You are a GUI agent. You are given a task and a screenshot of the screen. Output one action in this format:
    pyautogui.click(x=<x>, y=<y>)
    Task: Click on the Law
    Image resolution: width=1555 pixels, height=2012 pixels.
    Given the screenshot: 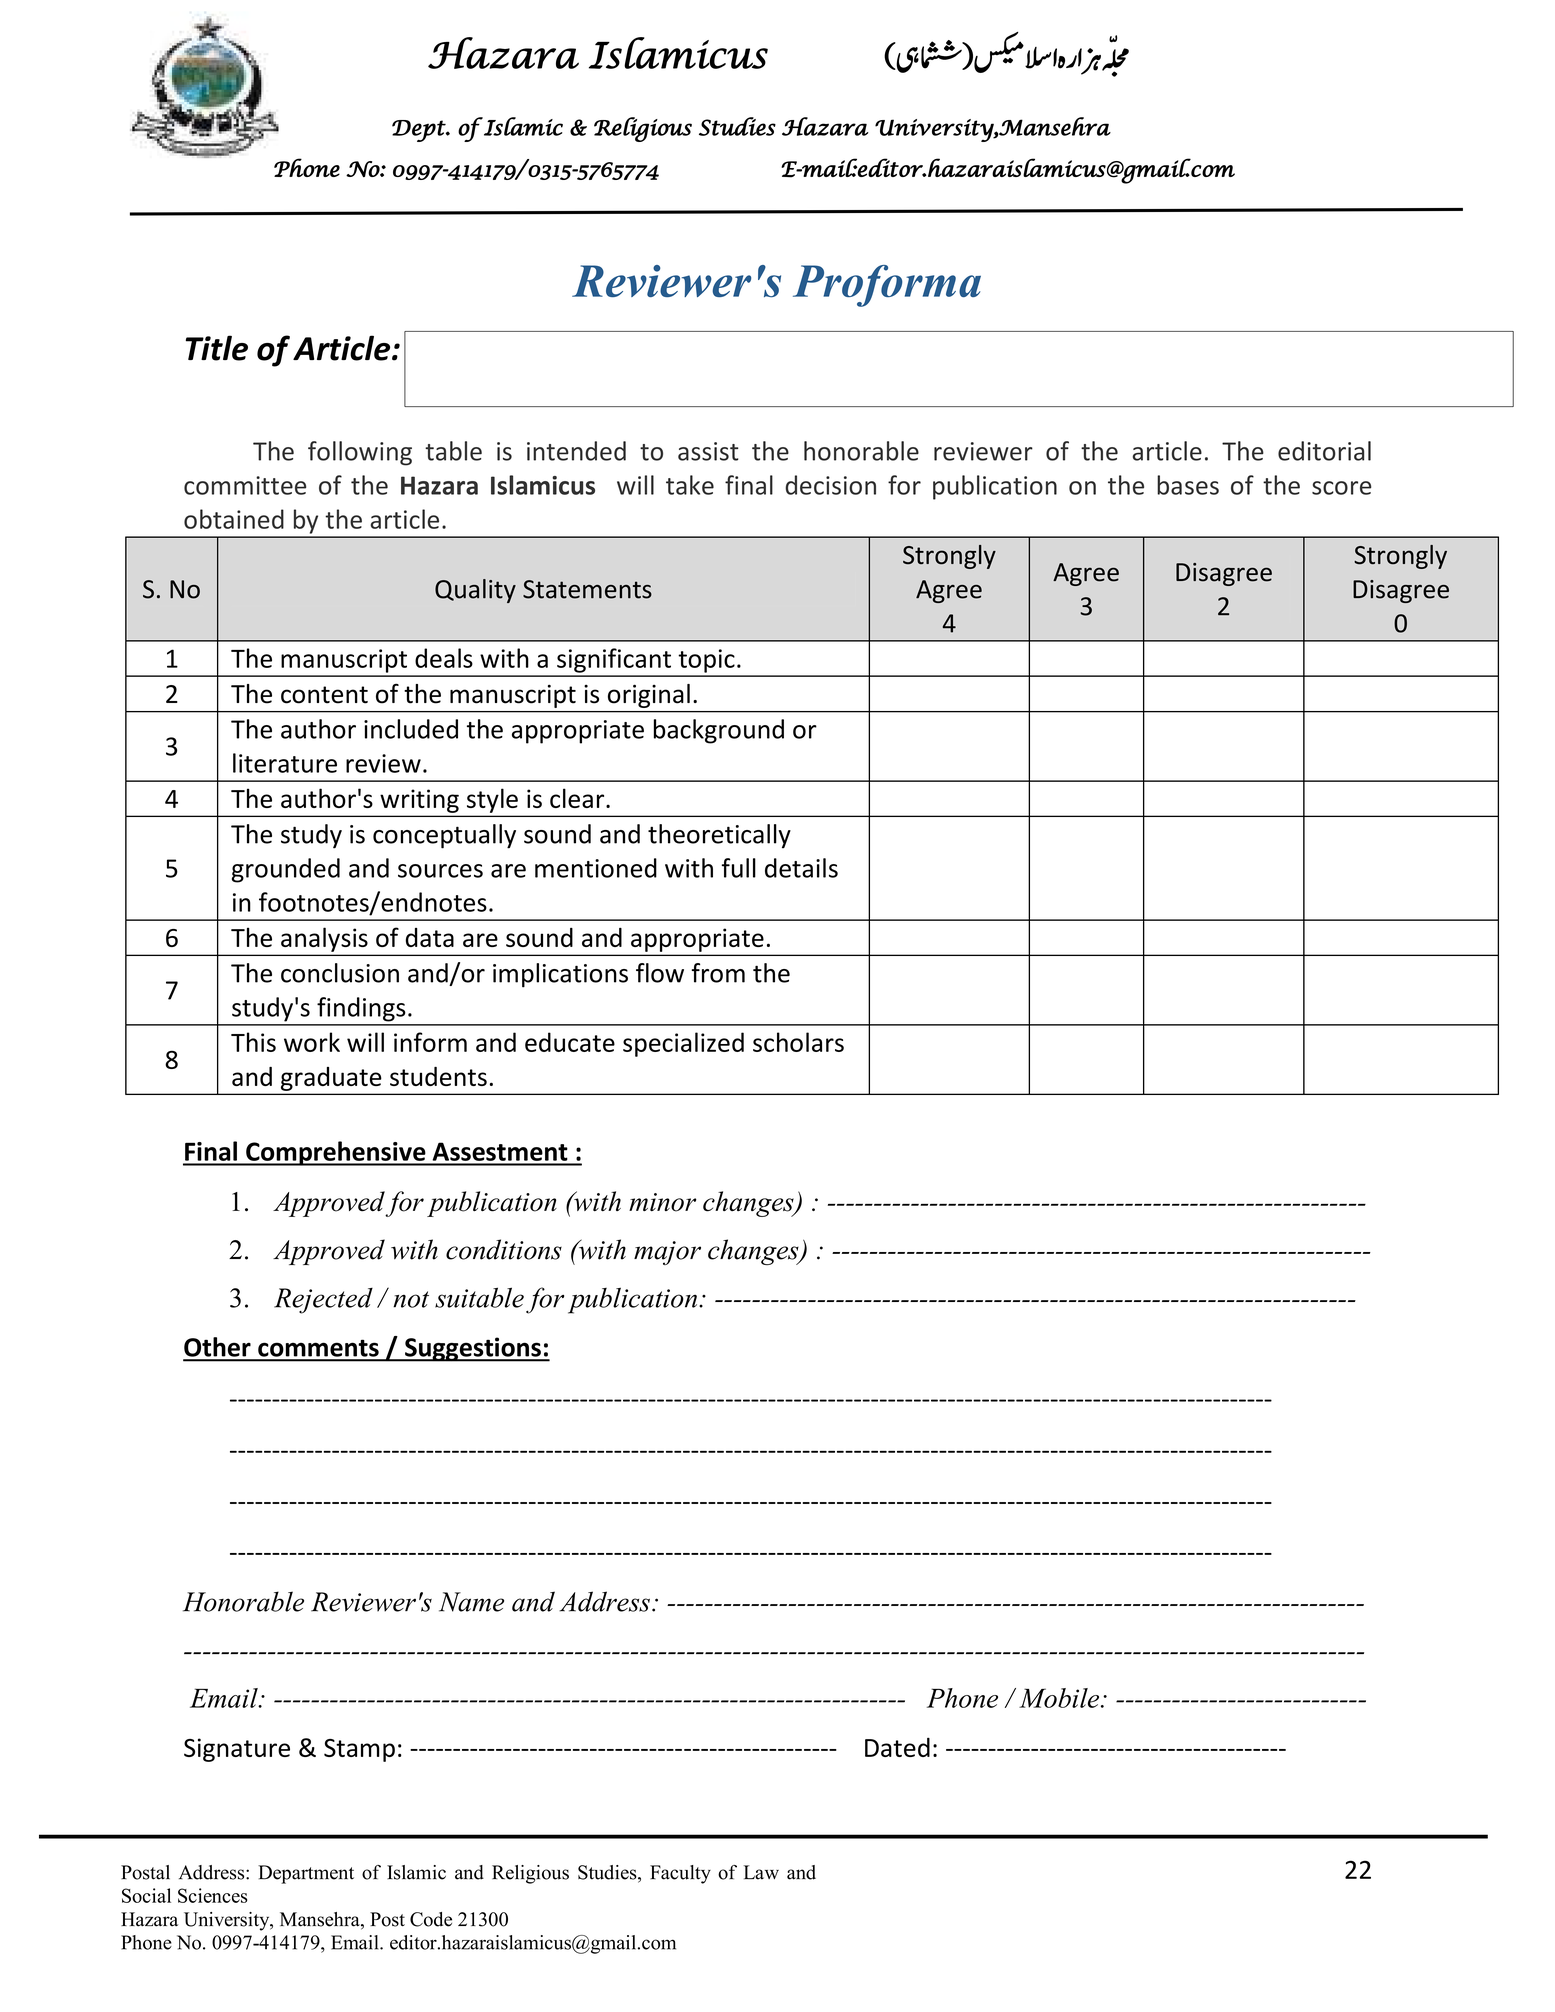 What is the action you would take?
    pyautogui.click(x=761, y=1872)
